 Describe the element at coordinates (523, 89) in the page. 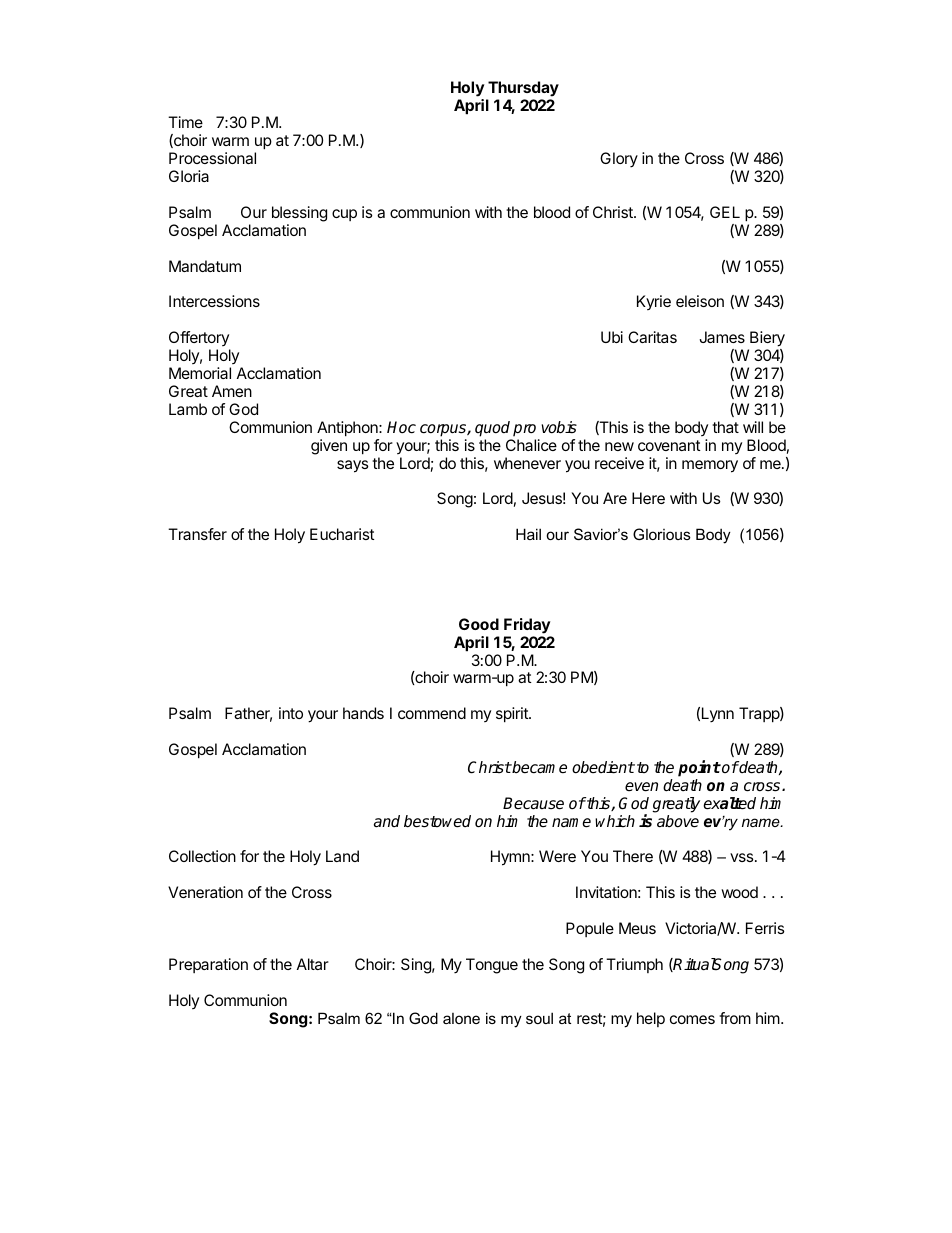

I see `Thursday` at that location.
